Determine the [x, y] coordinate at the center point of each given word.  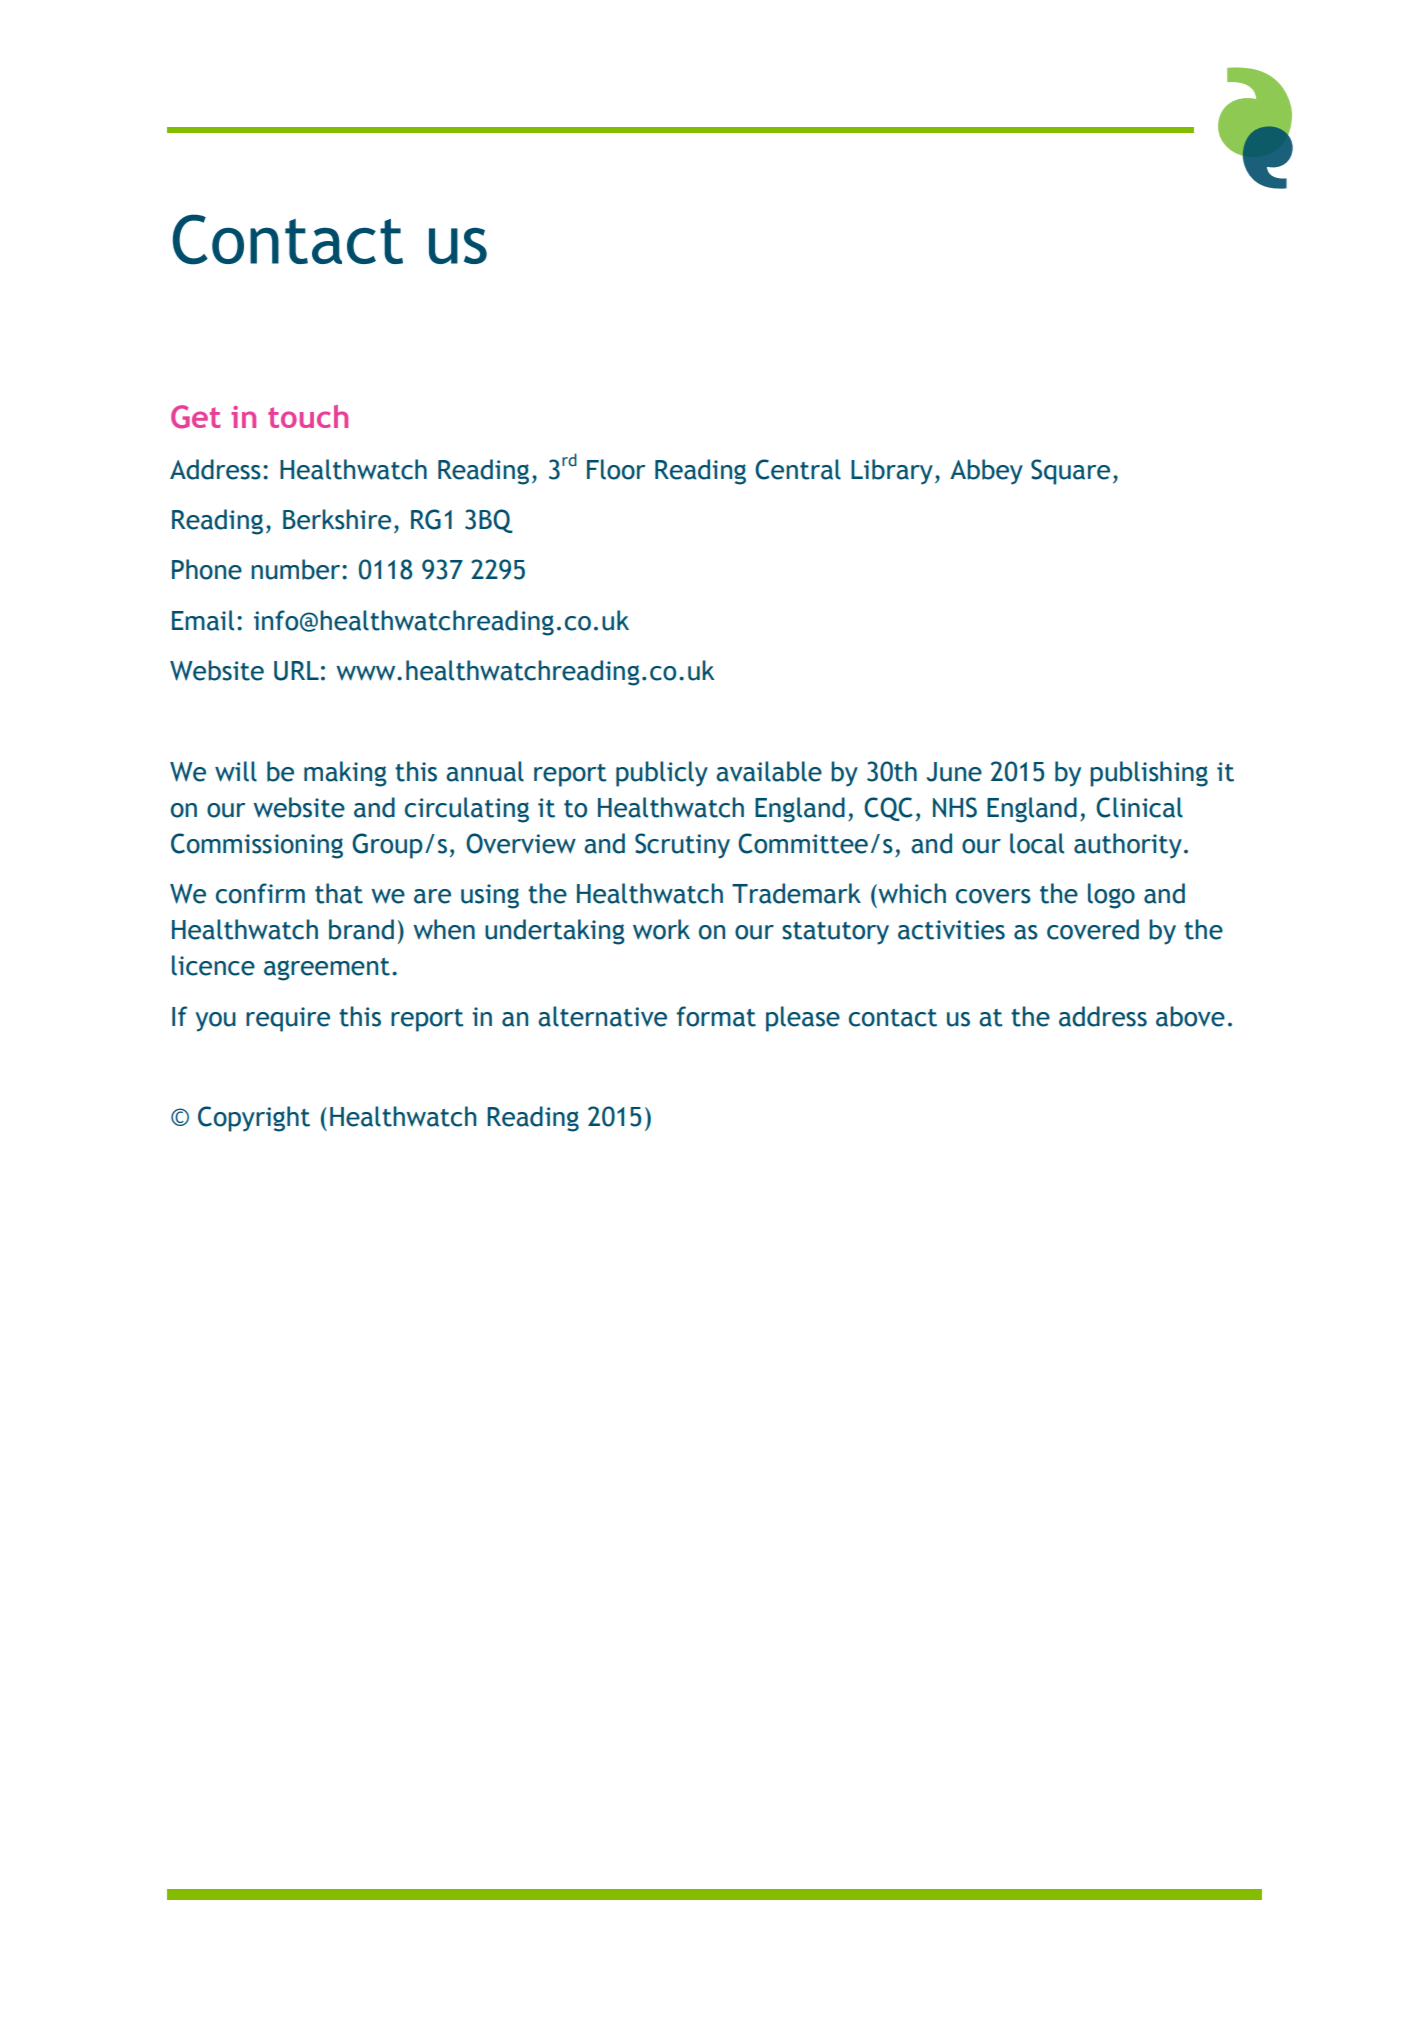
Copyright [254, 1119]
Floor [616, 469]
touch [308, 416]
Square [1070, 472]
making [345, 774]
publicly [662, 774]
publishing [1149, 774]
